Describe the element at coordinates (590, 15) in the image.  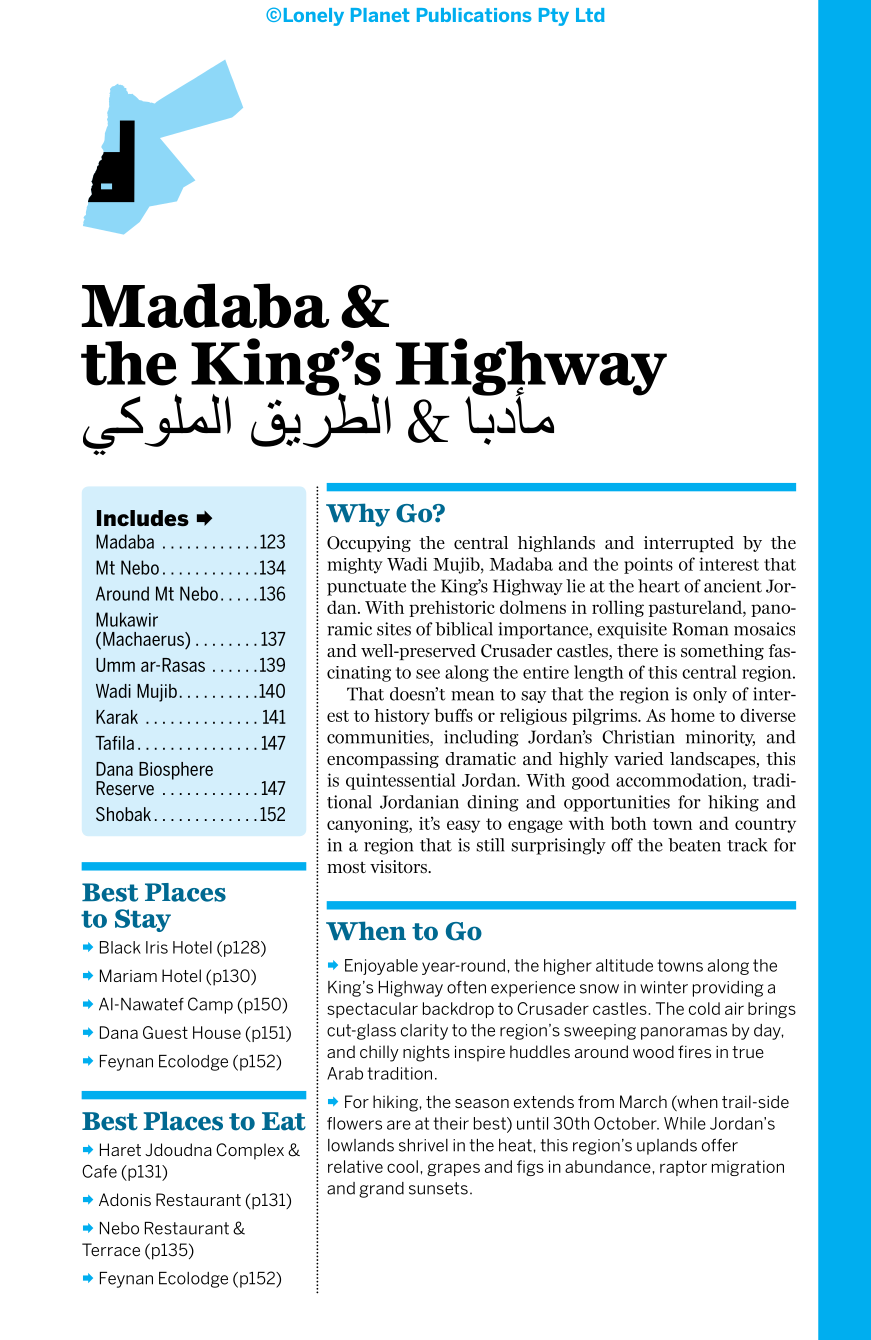
I see `Ltd` at that location.
